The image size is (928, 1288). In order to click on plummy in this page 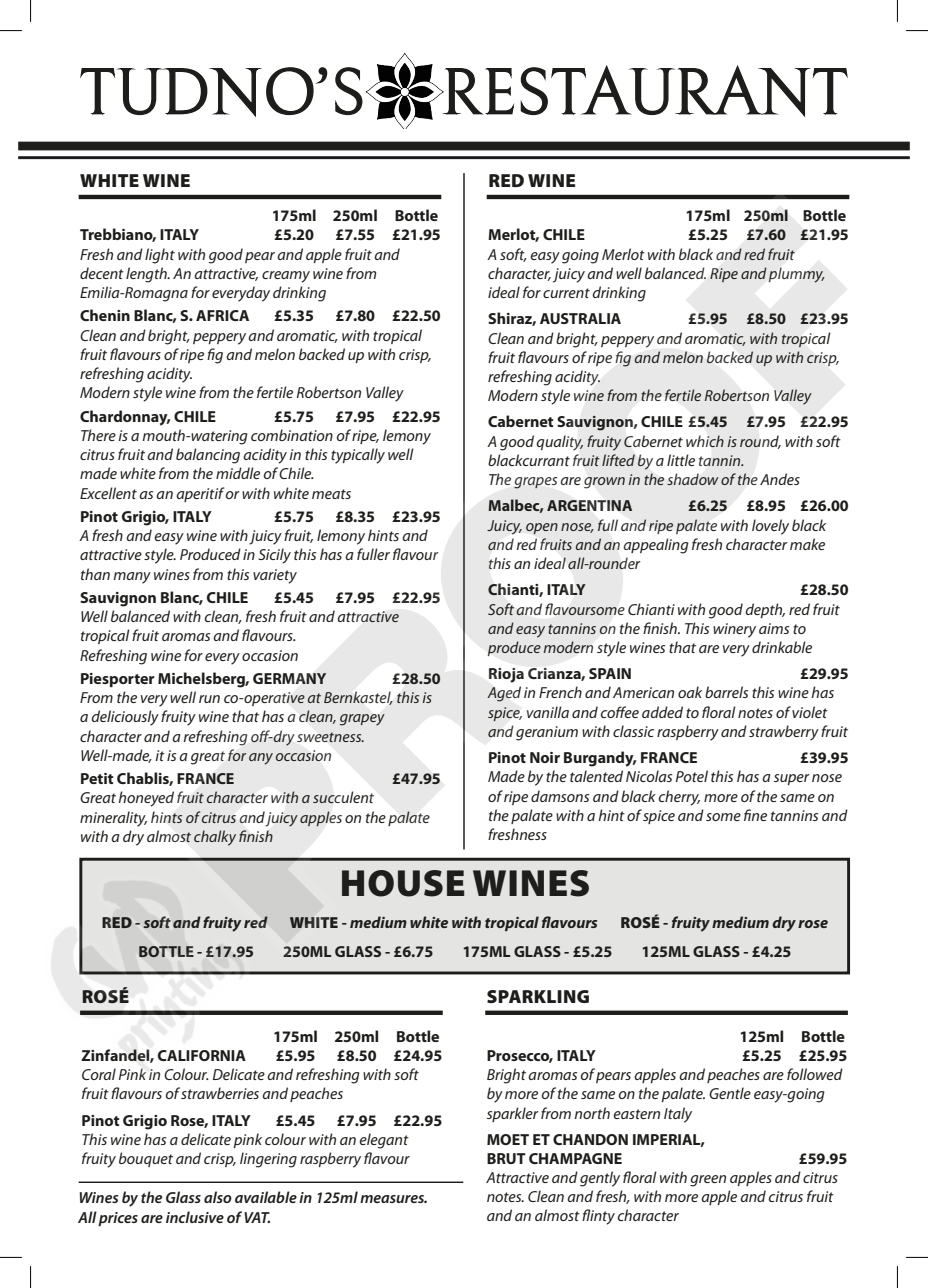, I will do `click(797, 275)`.
